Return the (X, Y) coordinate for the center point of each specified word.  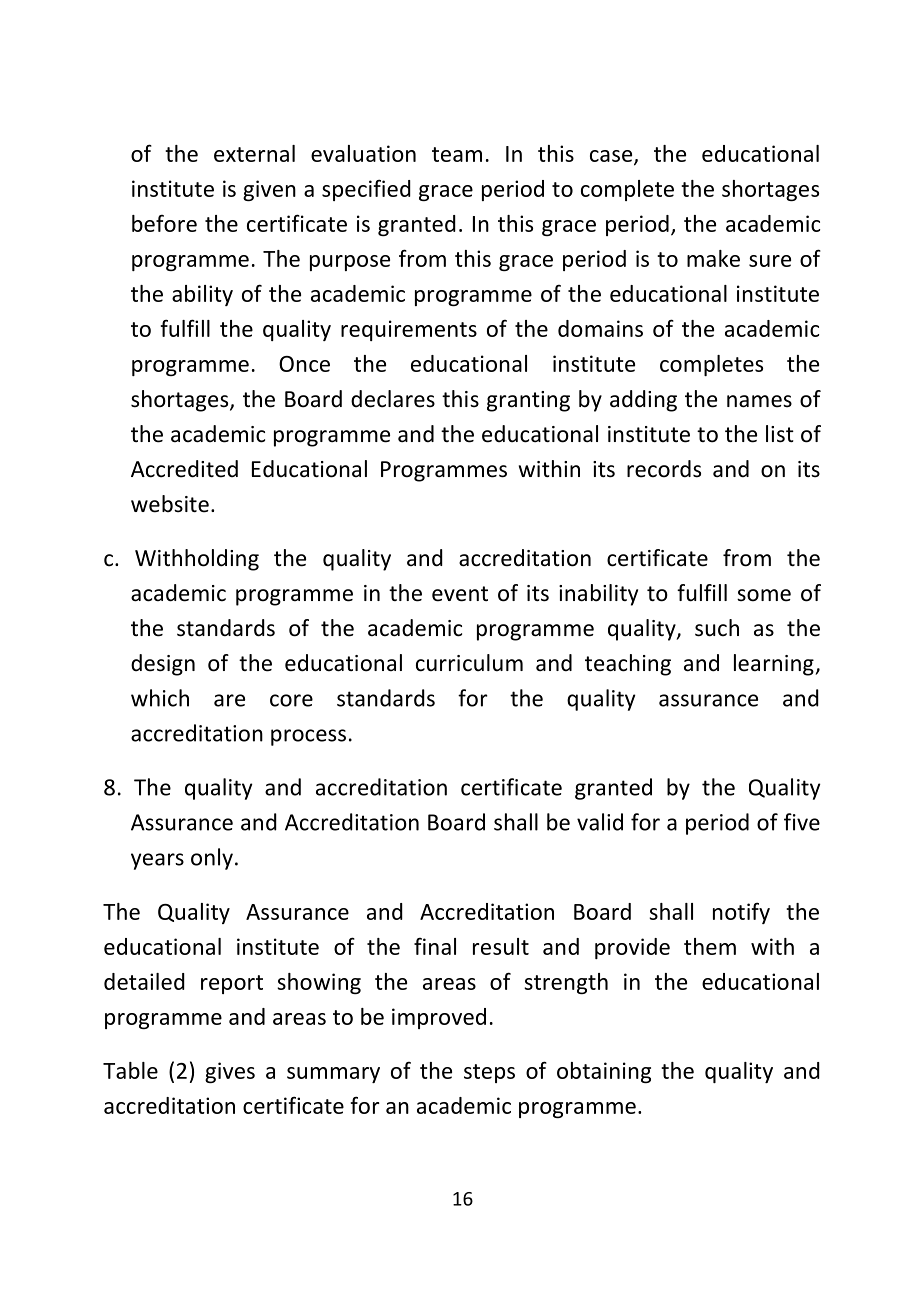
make (713, 258)
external (254, 153)
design (163, 665)
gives (230, 1072)
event (460, 594)
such (717, 628)
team (457, 154)
